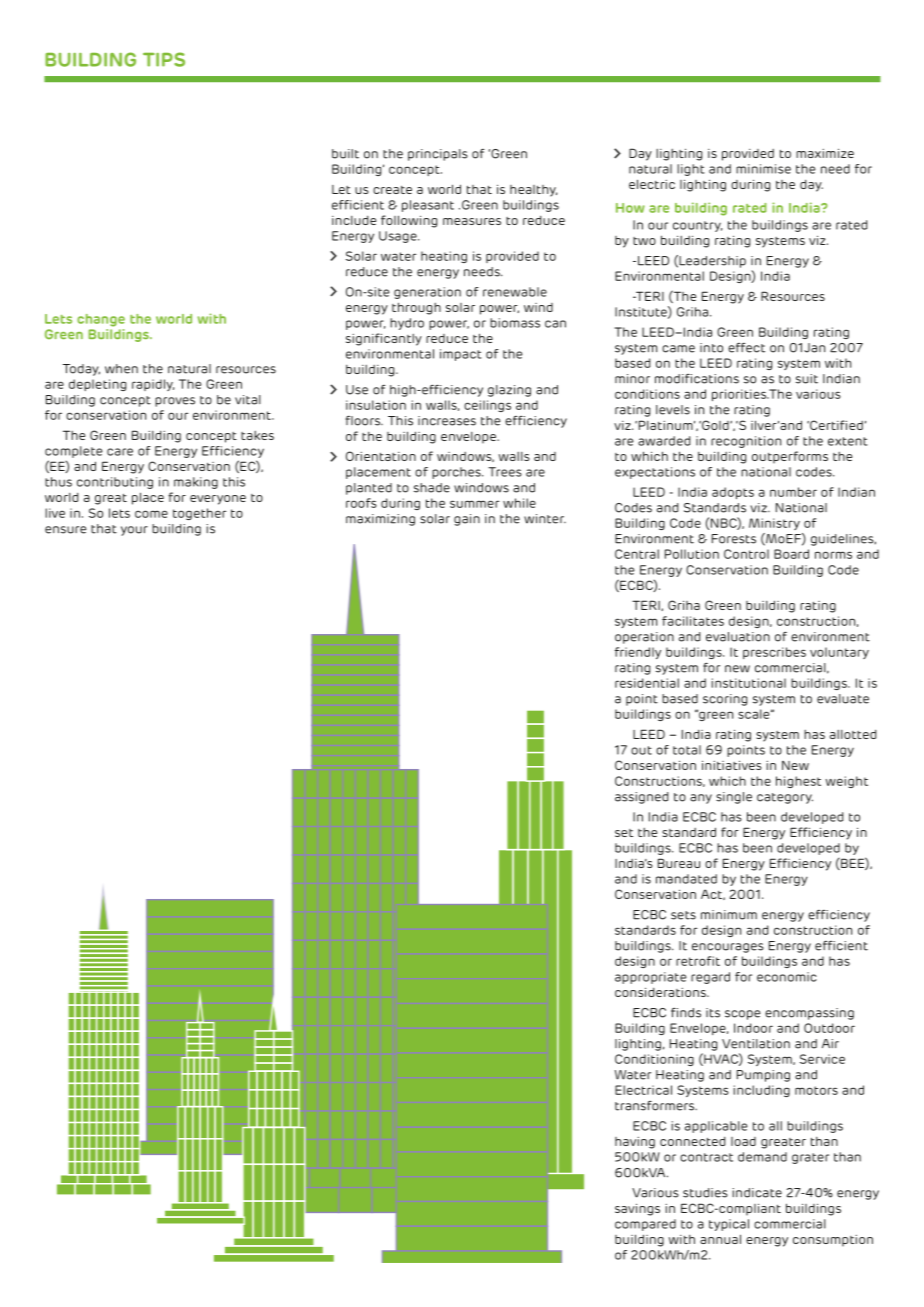  What do you see at coordinates (734, 798) in the screenshot?
I see `single` at bounding box center [734, 798].
